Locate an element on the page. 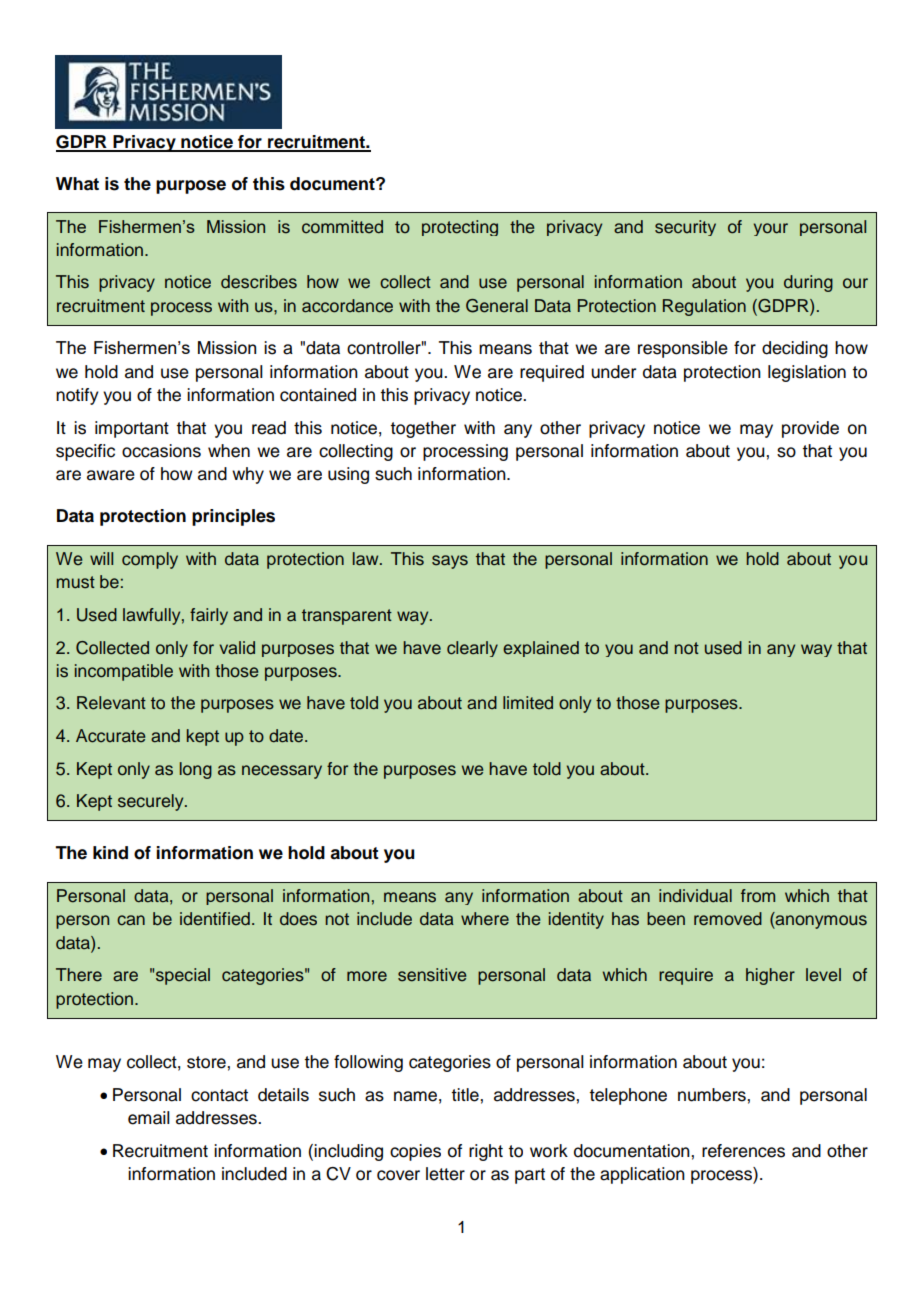  from is located at coordinates (758, 896).
